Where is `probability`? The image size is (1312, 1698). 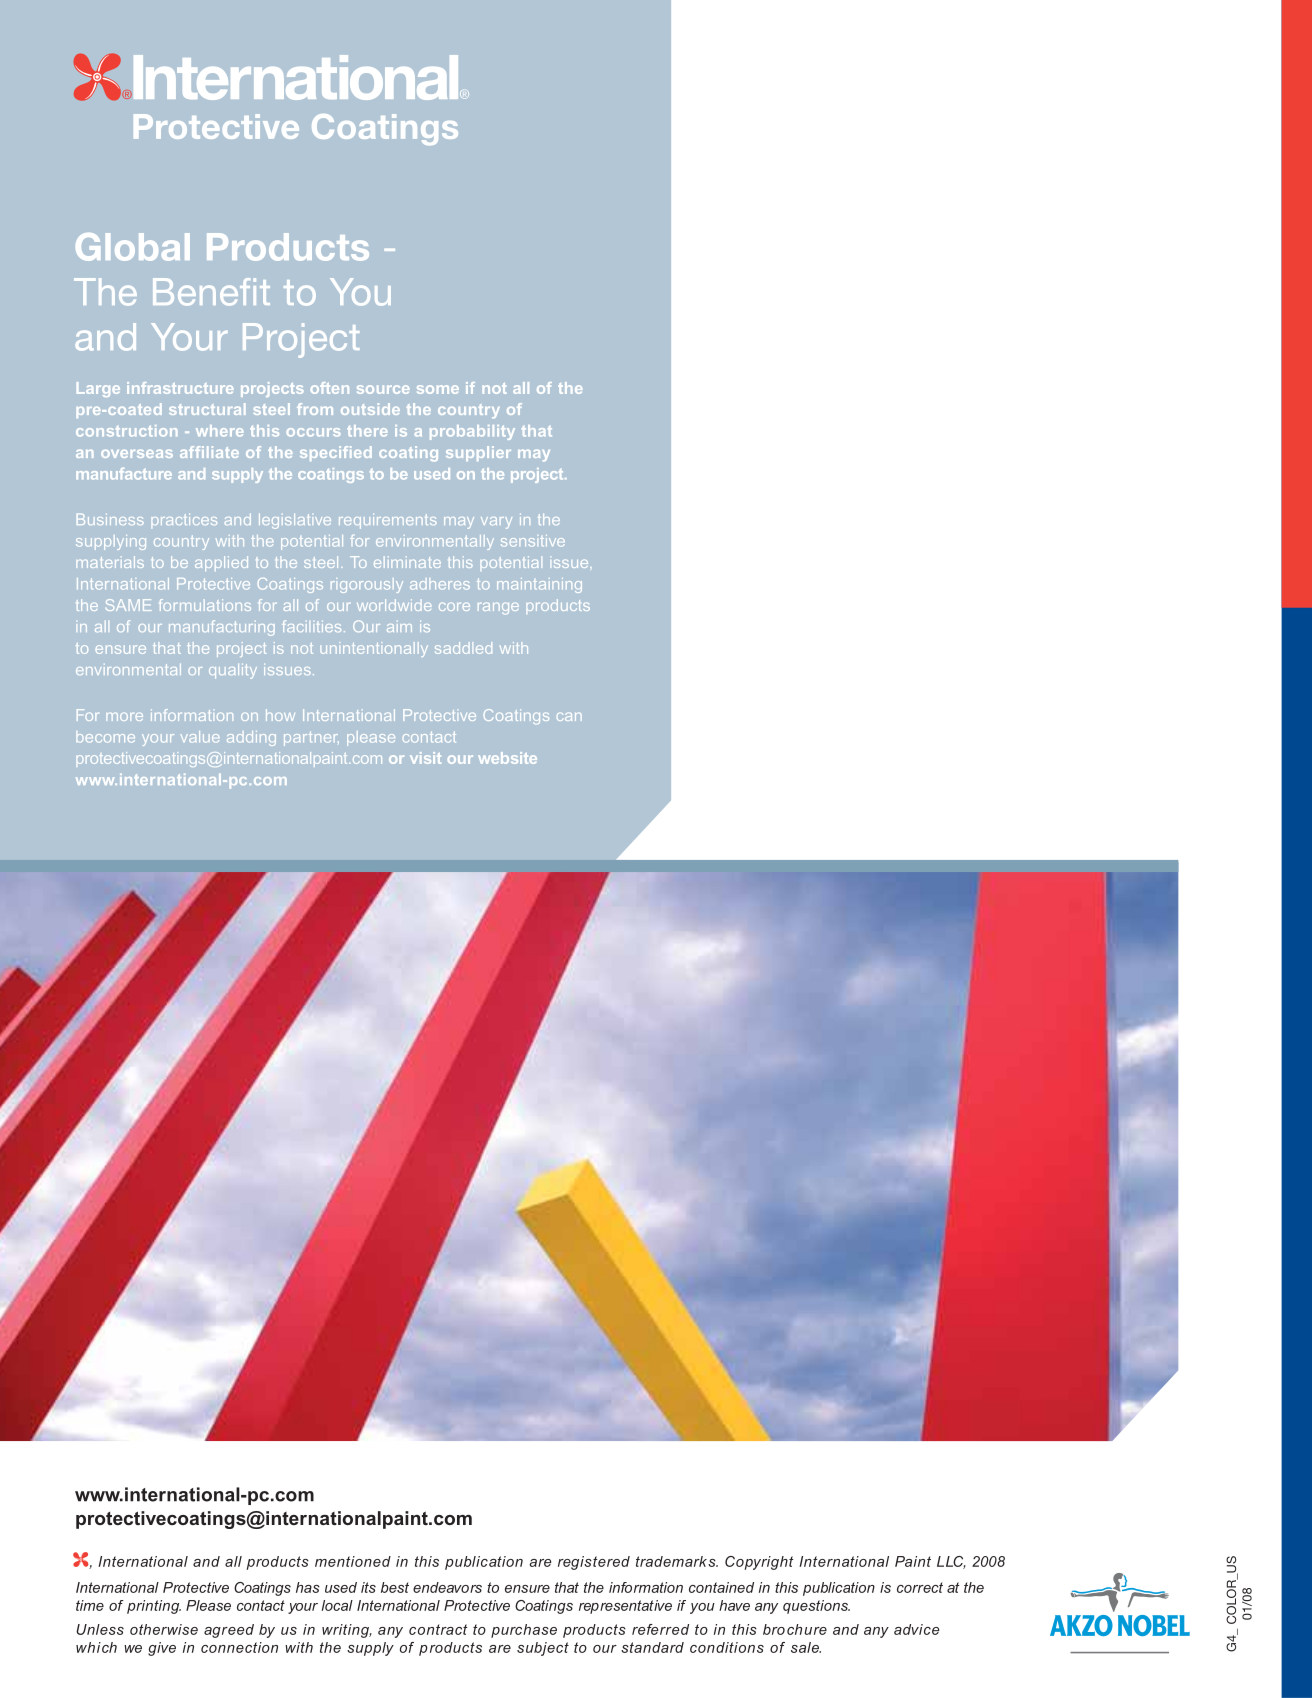
probability is located at coordinates (472, 432).
